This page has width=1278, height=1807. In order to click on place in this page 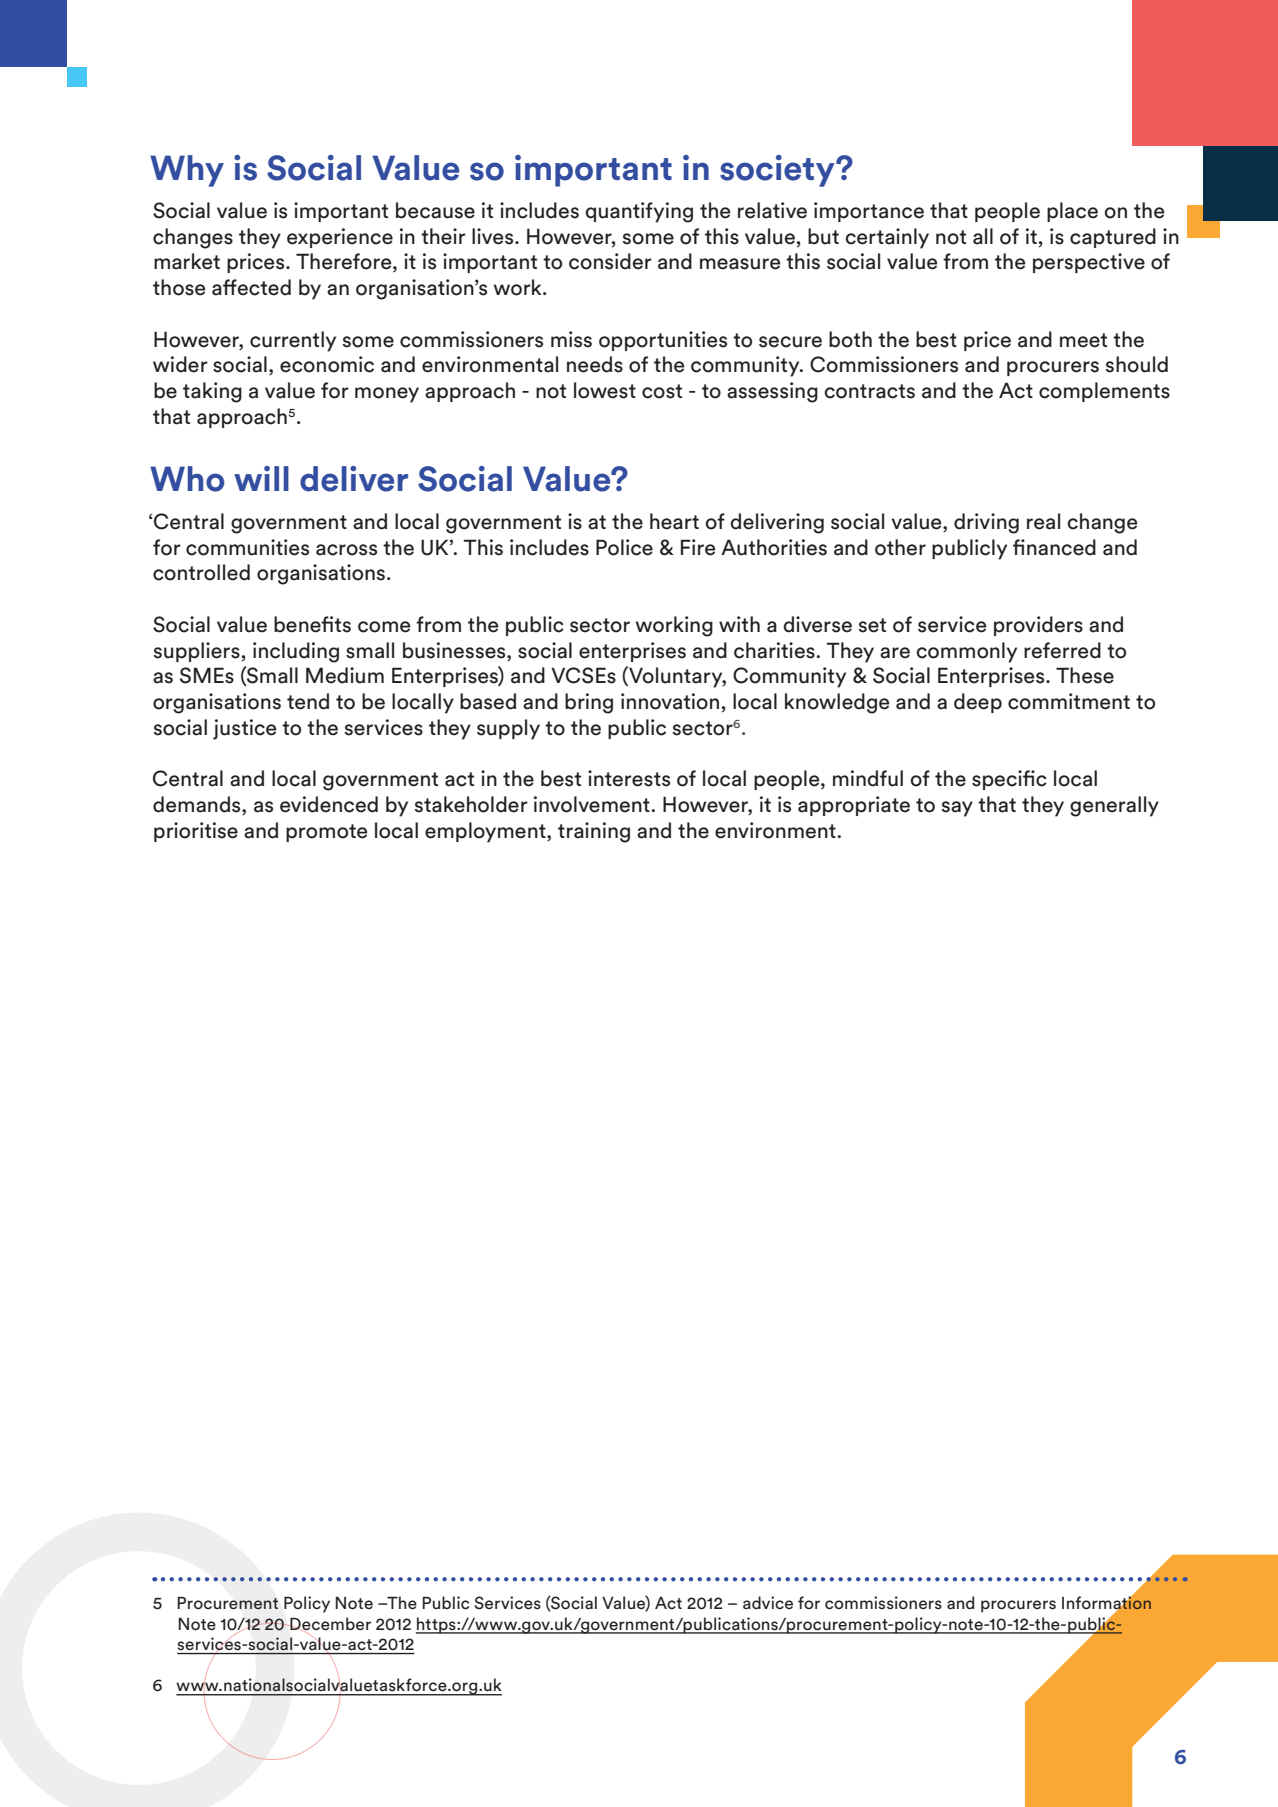, I will do `click(1072, 212)`.
